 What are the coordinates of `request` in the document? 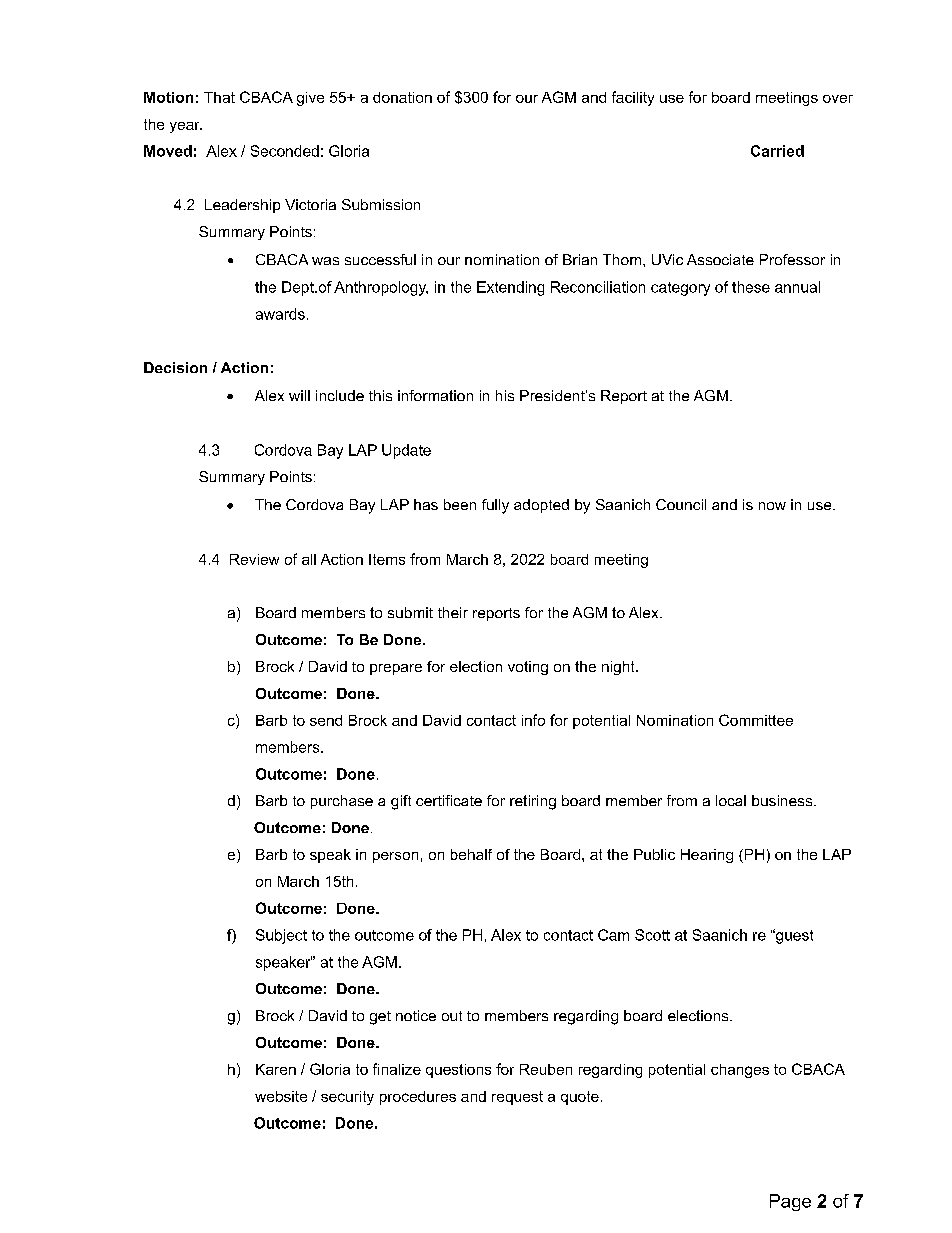 It's located at (517, 1098).
